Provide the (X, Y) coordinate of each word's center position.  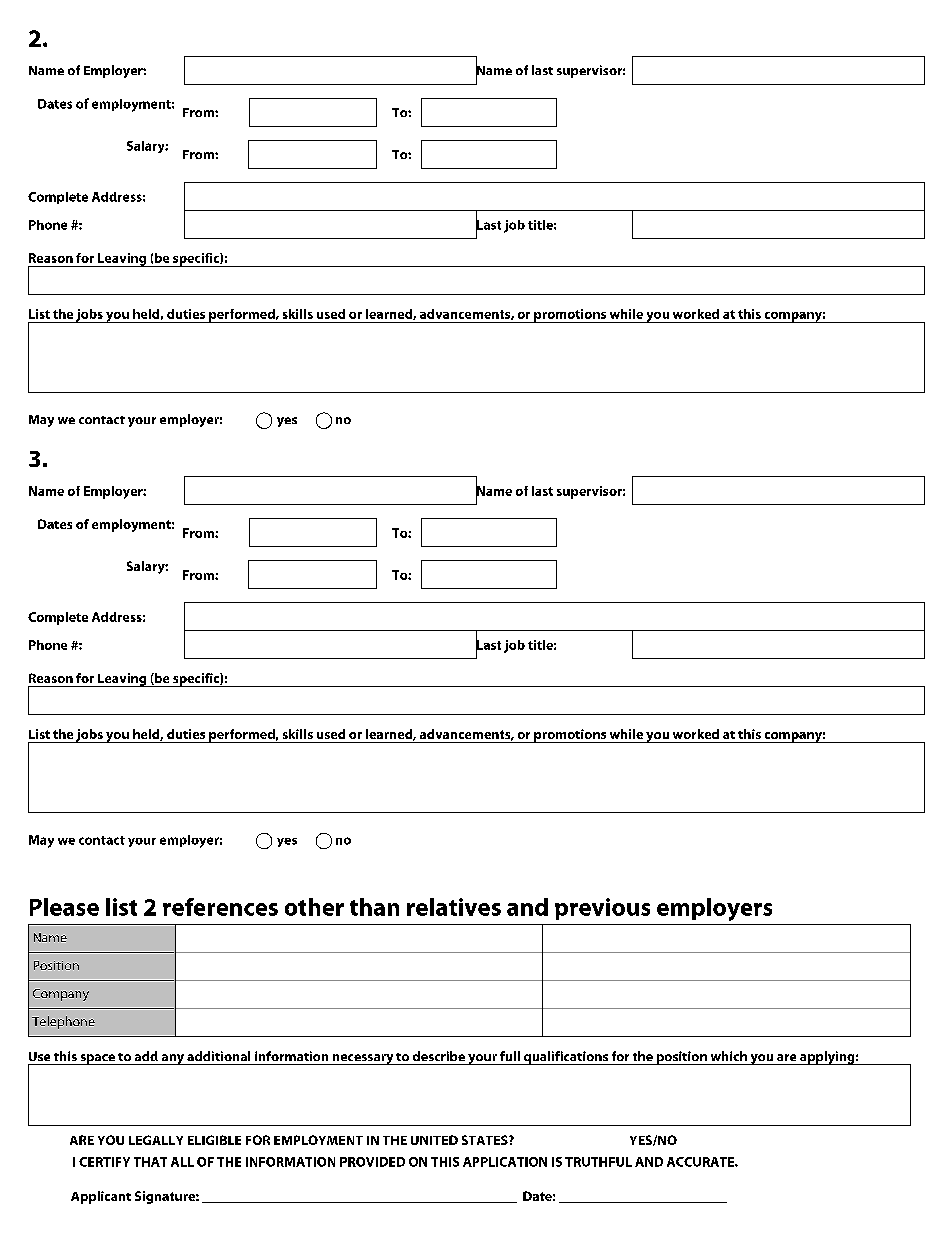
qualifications (565, 1058)
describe (439, 1056)
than (374, 907)
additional (218, 1056)
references (220, 907)
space (97, 1059)
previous (602, 909)
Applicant (101, 1197)
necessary (362, 1059)
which (729, 1056)
